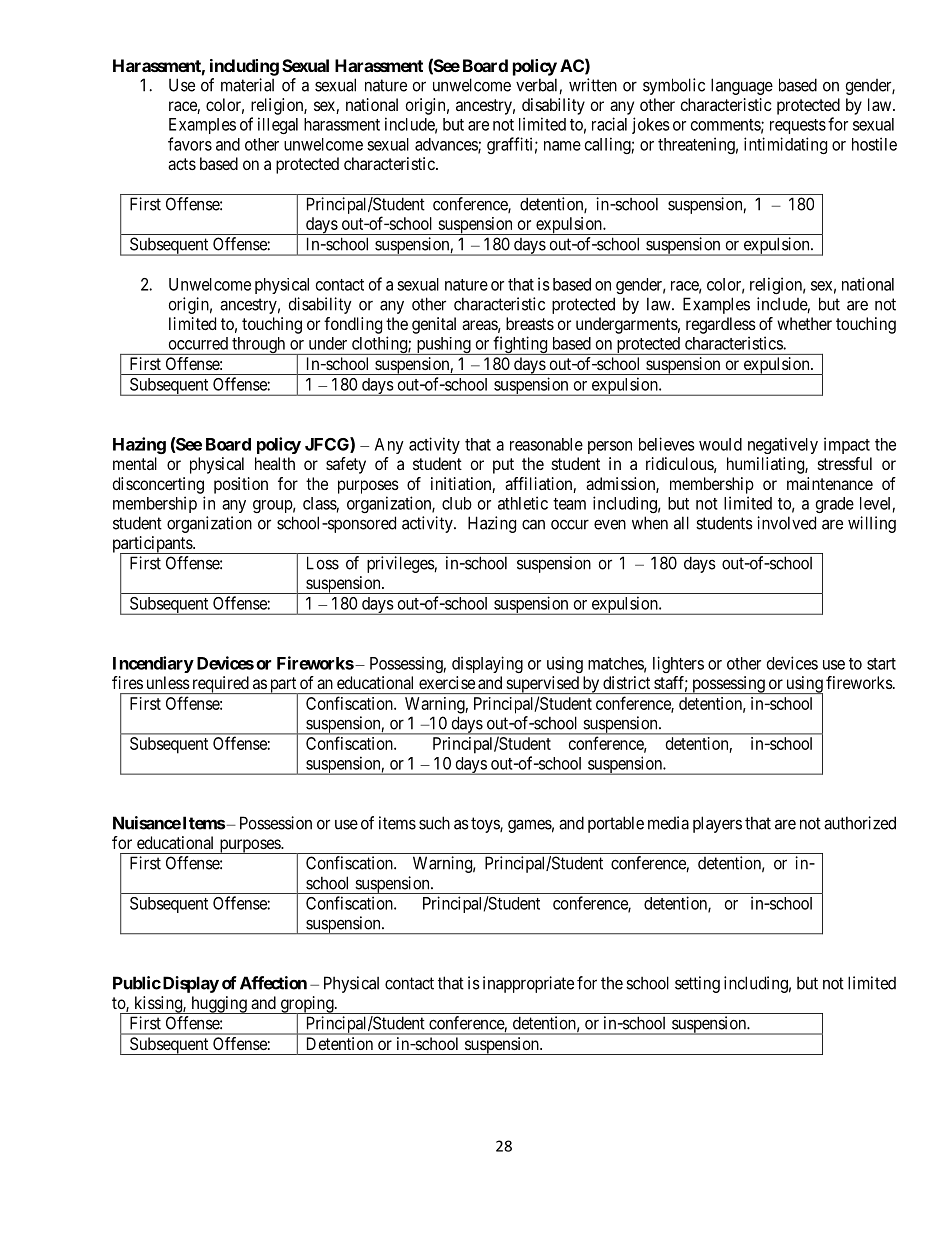 The image size is (952, 1233). What do you see at coordinates (259, 346) in the image?
I see `through` at bounding box center [259, 346].
